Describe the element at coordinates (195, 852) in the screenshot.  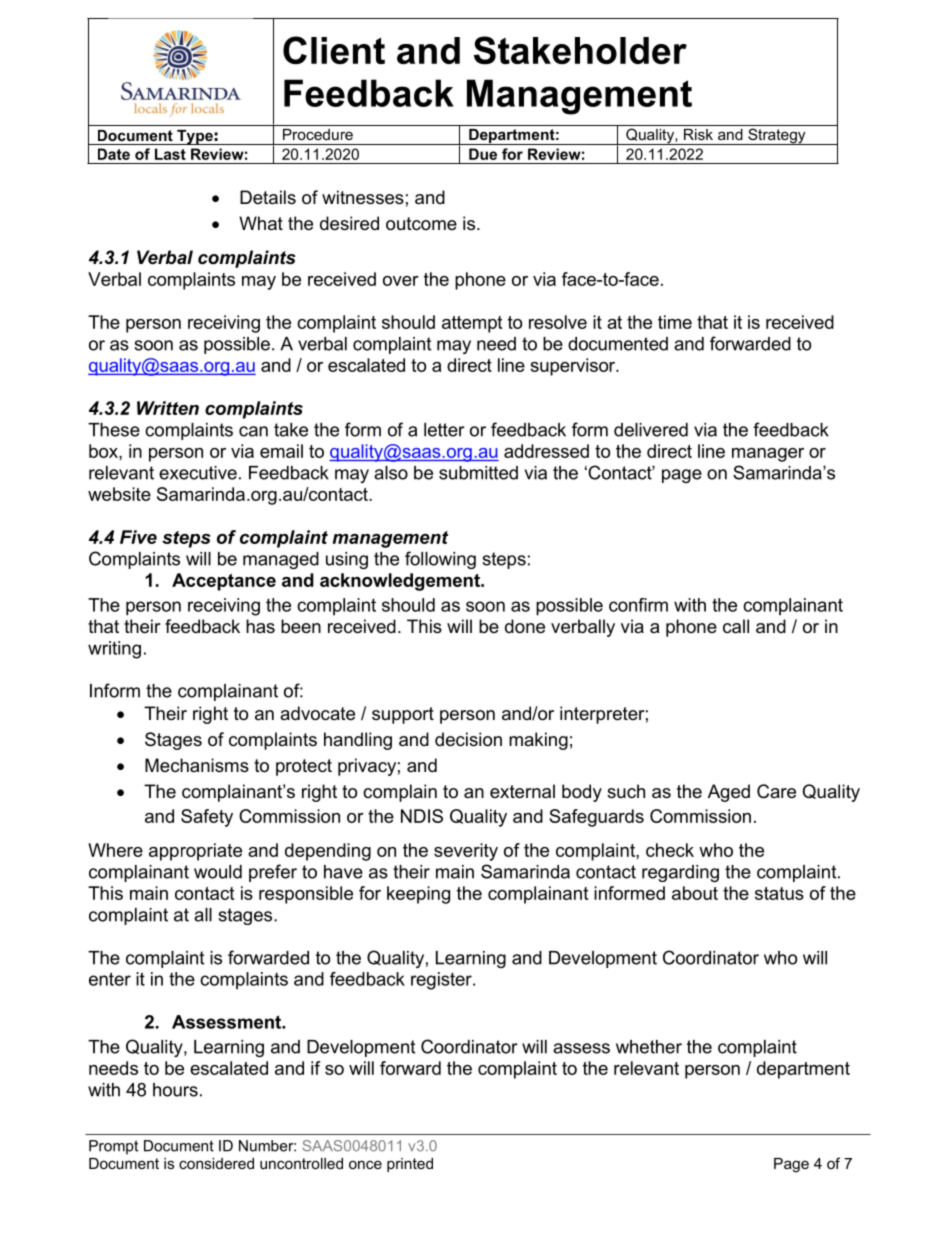
I see `appropriate` at that location.
